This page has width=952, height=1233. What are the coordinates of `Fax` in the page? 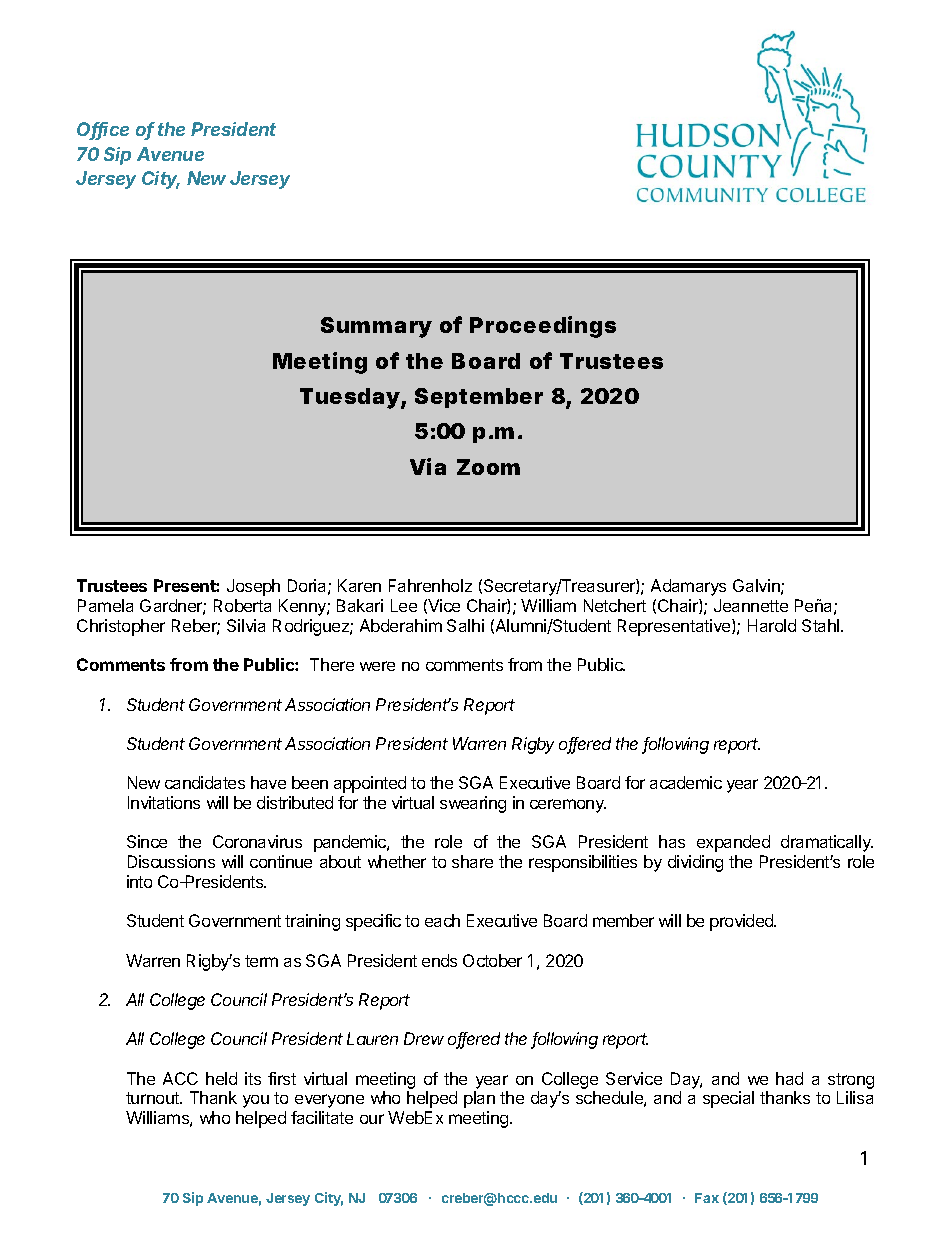 It's located at (707, 1198).
